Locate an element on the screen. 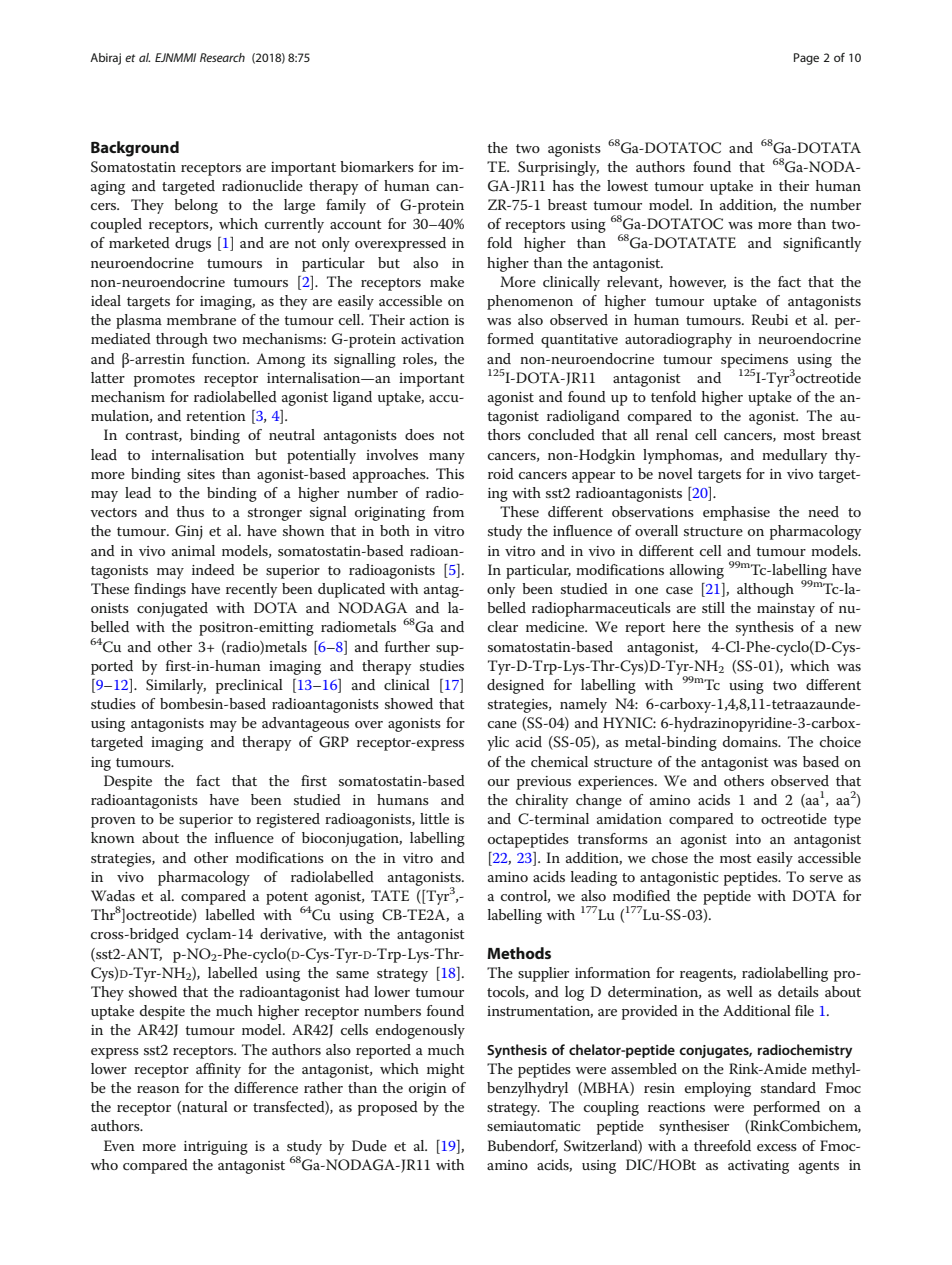 The image size is (952, 1265). semiautomatic is located at coordinates (533, 1126).
